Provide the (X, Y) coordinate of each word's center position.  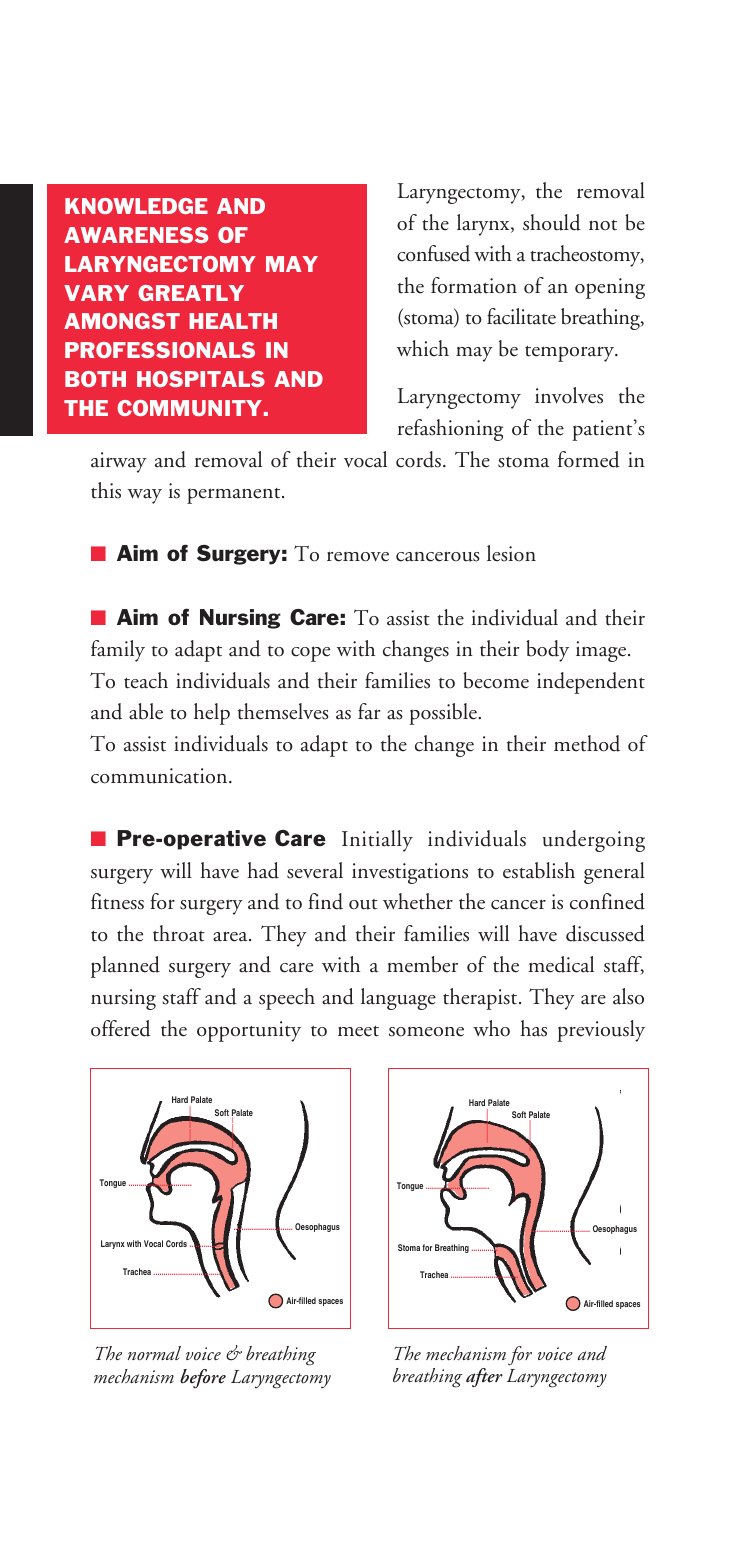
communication (160, 776)
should (552, 222)
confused (433, 253)
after (484, 1378)
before (203, 1378)
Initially (377, 841)
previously (601, 1031)
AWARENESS (136, 235)
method (587, 743)
